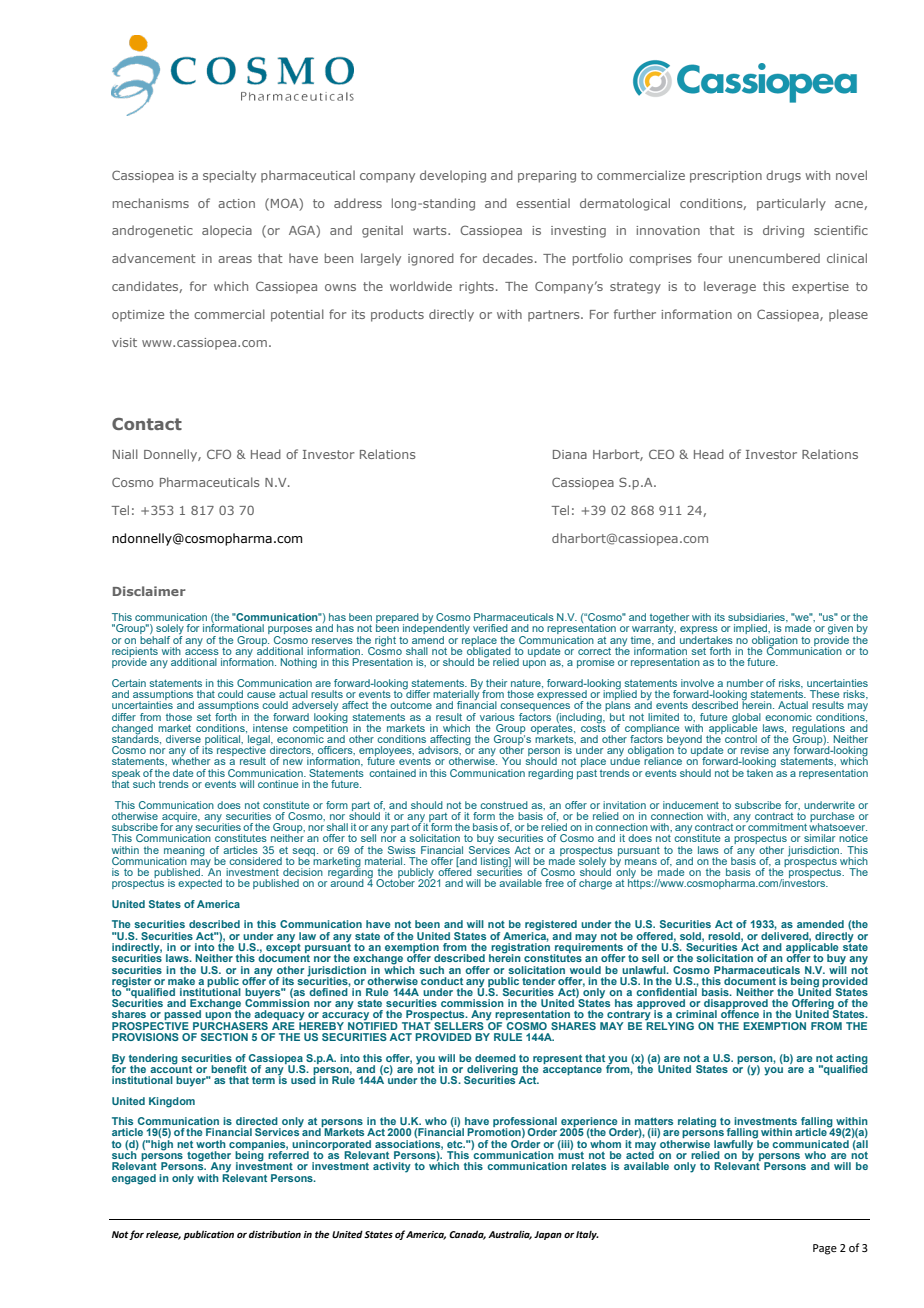  What do you see at coordinates (275, 1234) in the screenshot?
I see `distribution` at bounding box center [275, 1234].
